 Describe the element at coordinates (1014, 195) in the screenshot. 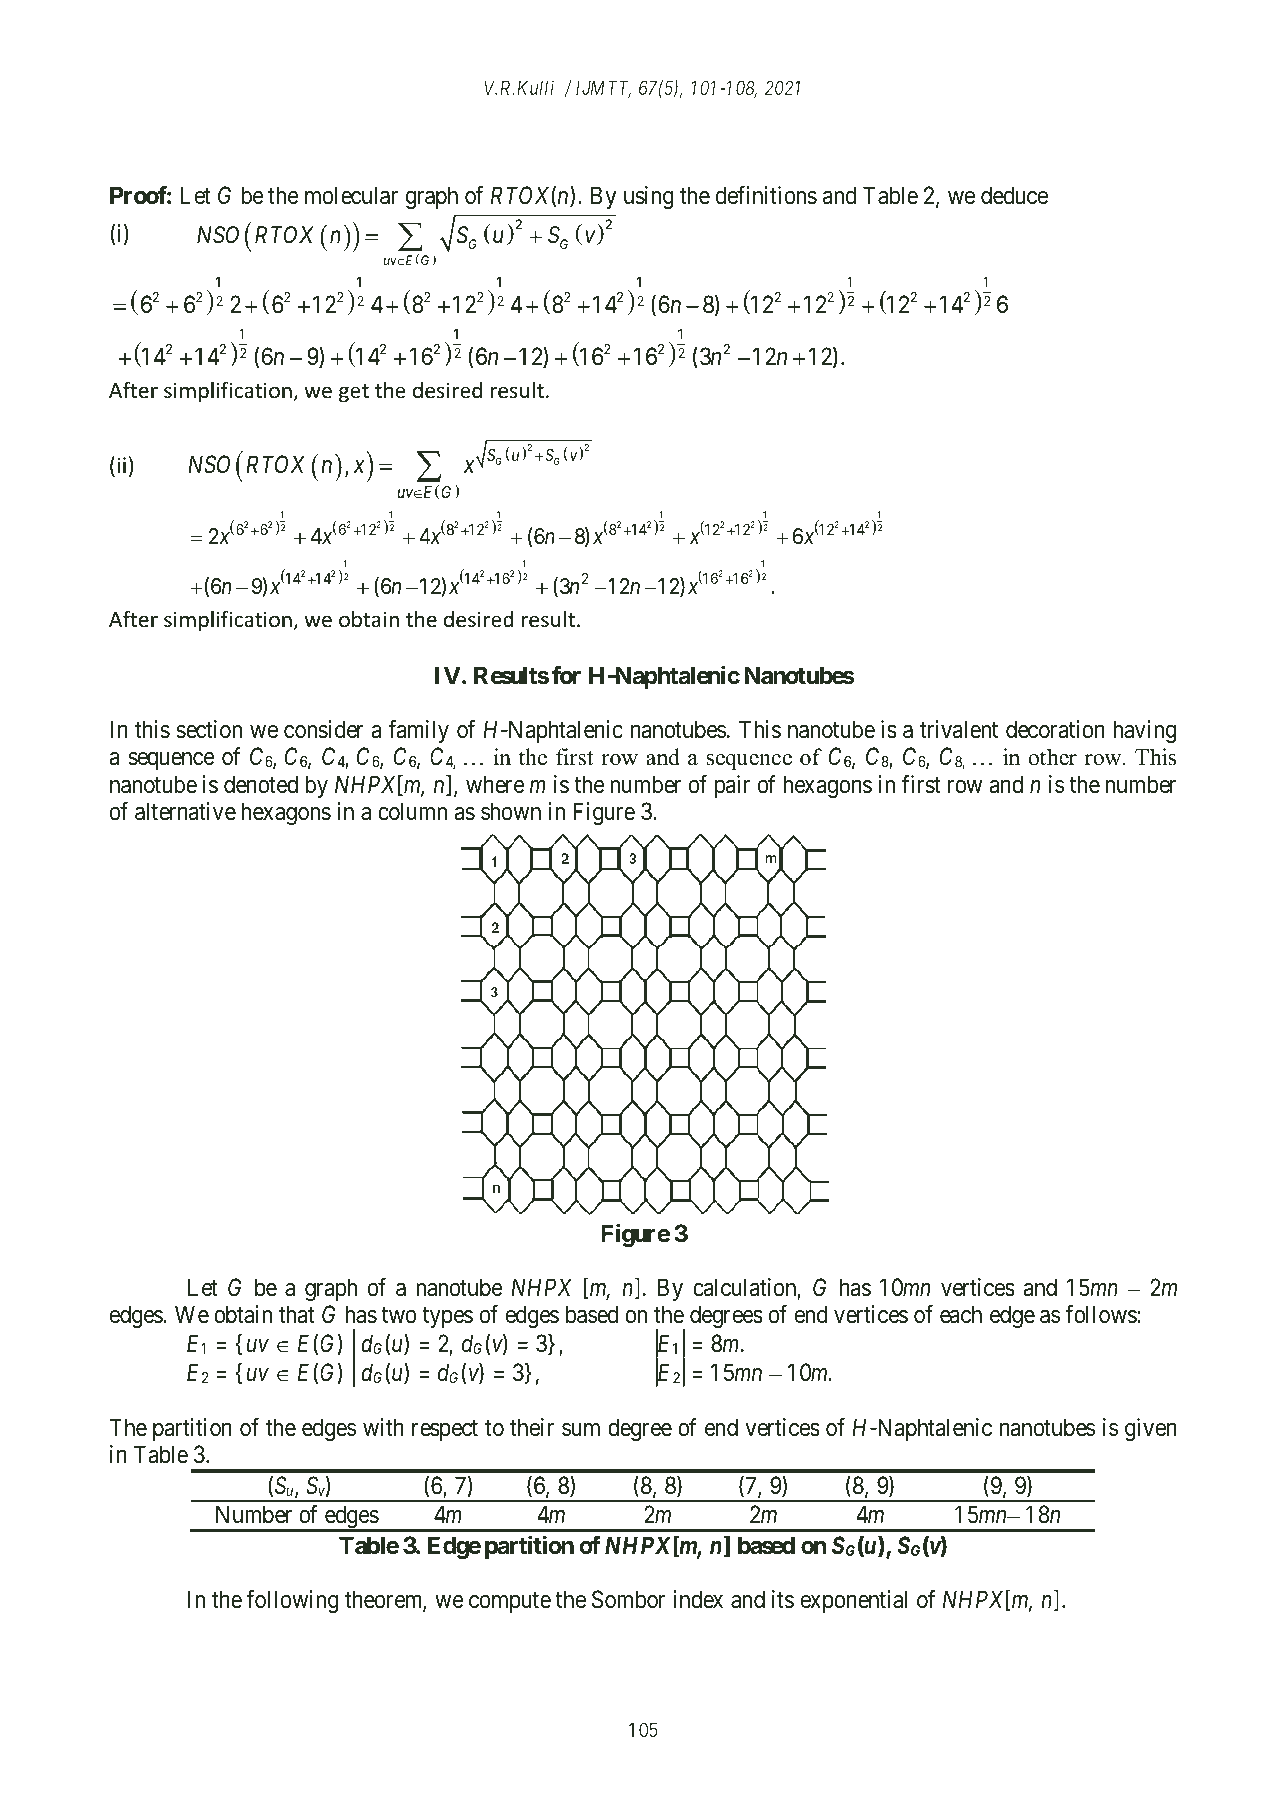

I see `deduce` at that location.
